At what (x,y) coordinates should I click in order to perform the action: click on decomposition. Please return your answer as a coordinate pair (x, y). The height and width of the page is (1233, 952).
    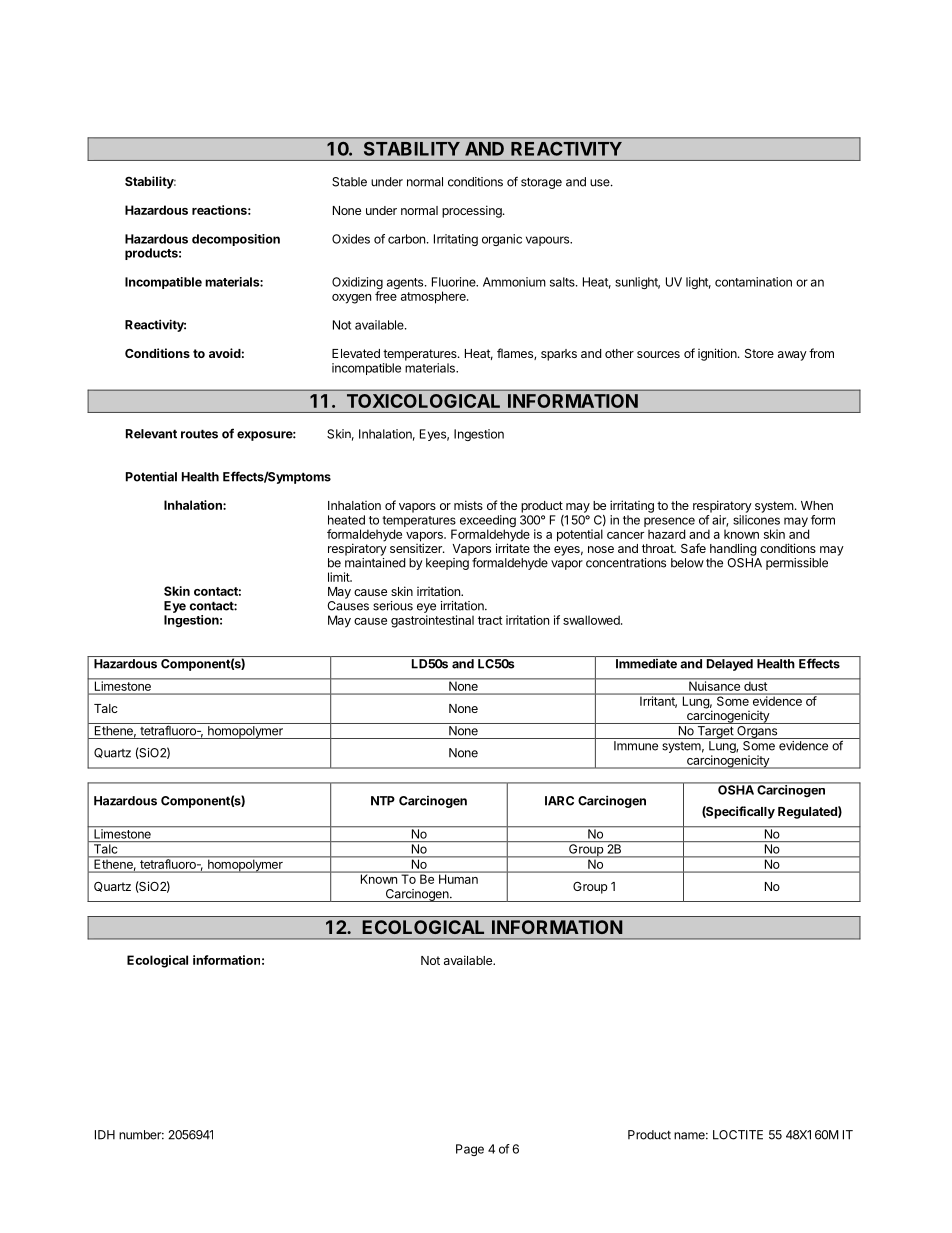
    Looking at the image, I should click on (236, 240).
